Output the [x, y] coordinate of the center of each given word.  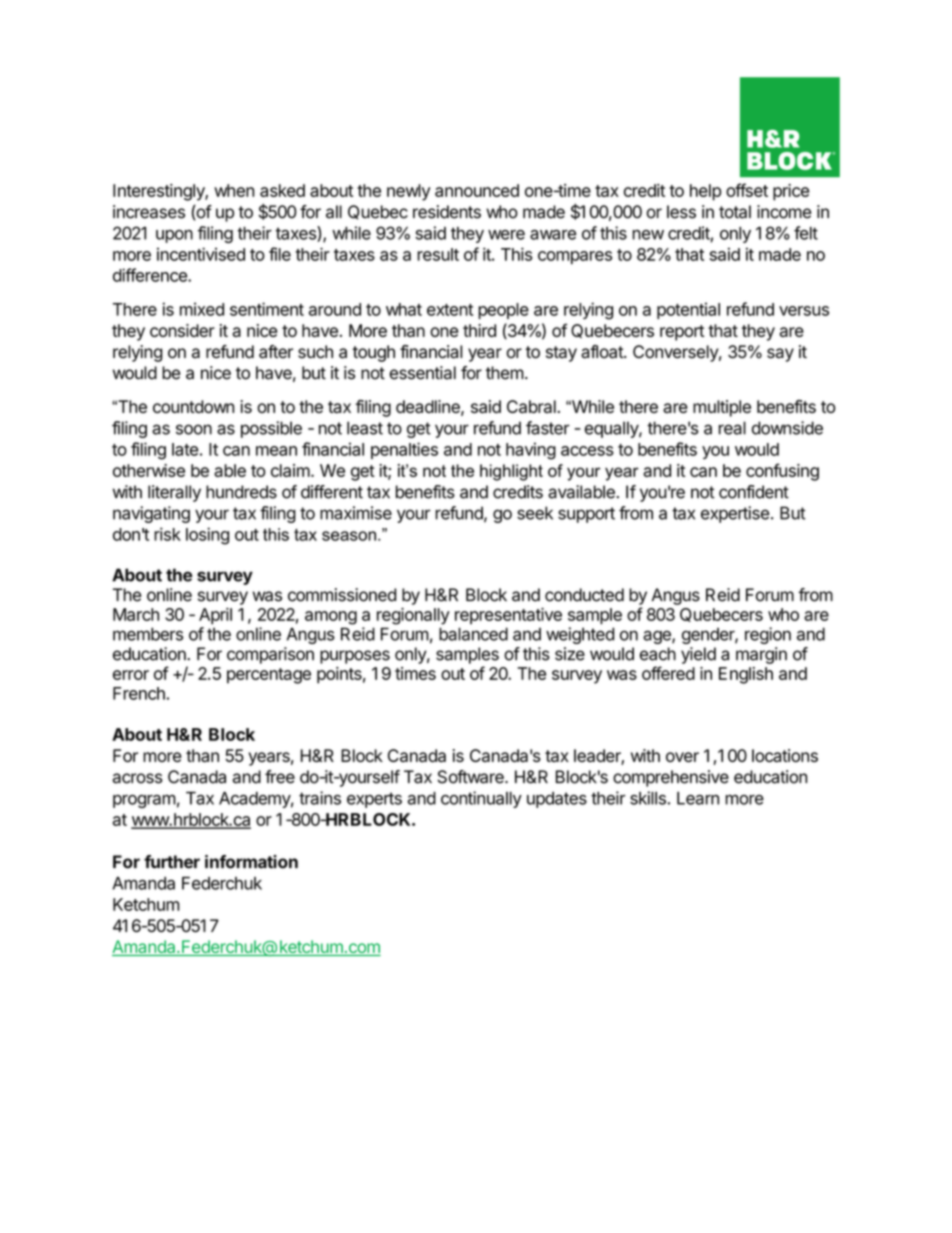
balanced [473, 634]
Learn [698, 798]
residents [447, 212]
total [735, 212]
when [234, 190]
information [251, 862]
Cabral [532, 406]
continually [481, 799]
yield [698, 655]
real [732, 428]
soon [194, 429]
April [215, 616]
